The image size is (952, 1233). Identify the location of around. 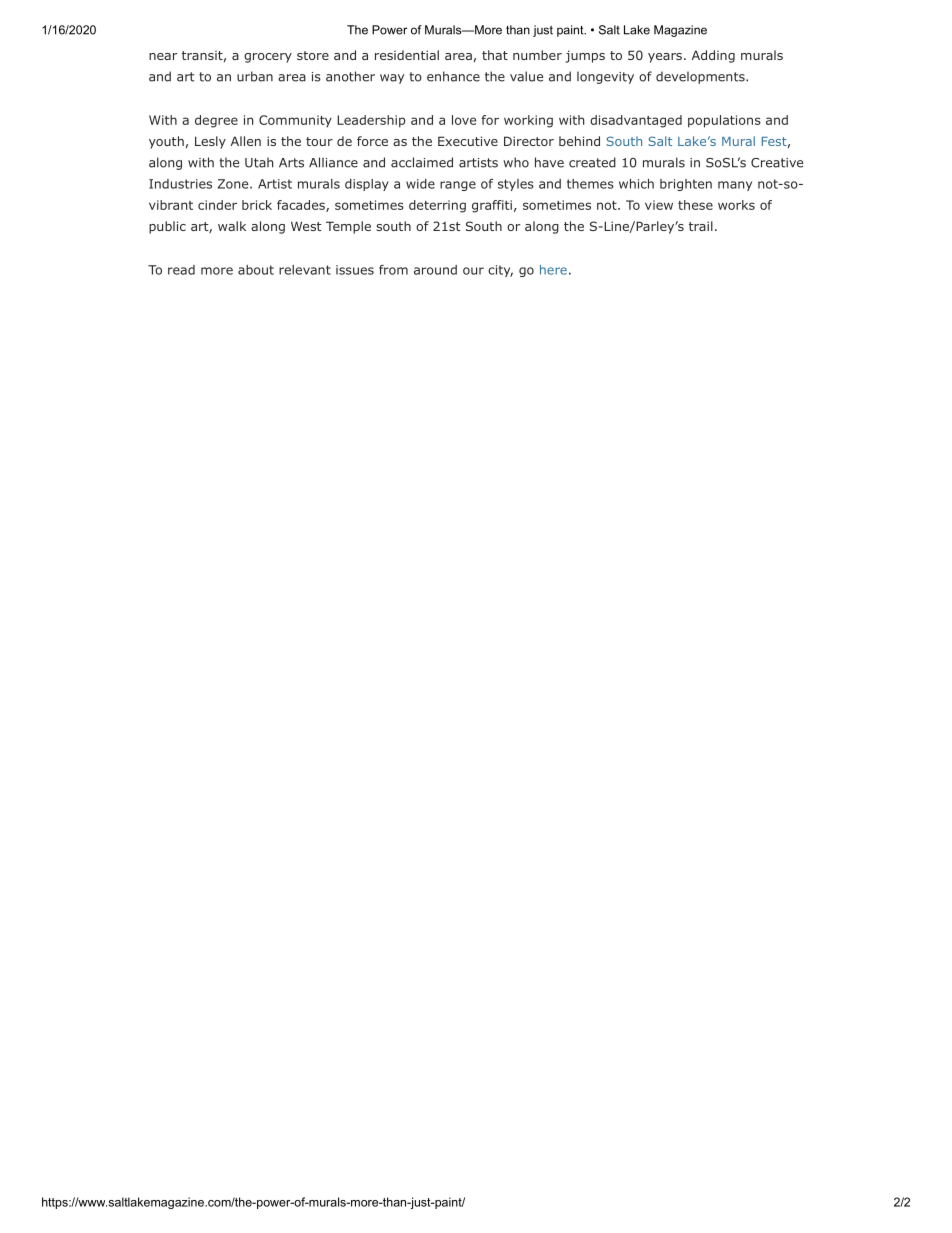
(435, 270).
